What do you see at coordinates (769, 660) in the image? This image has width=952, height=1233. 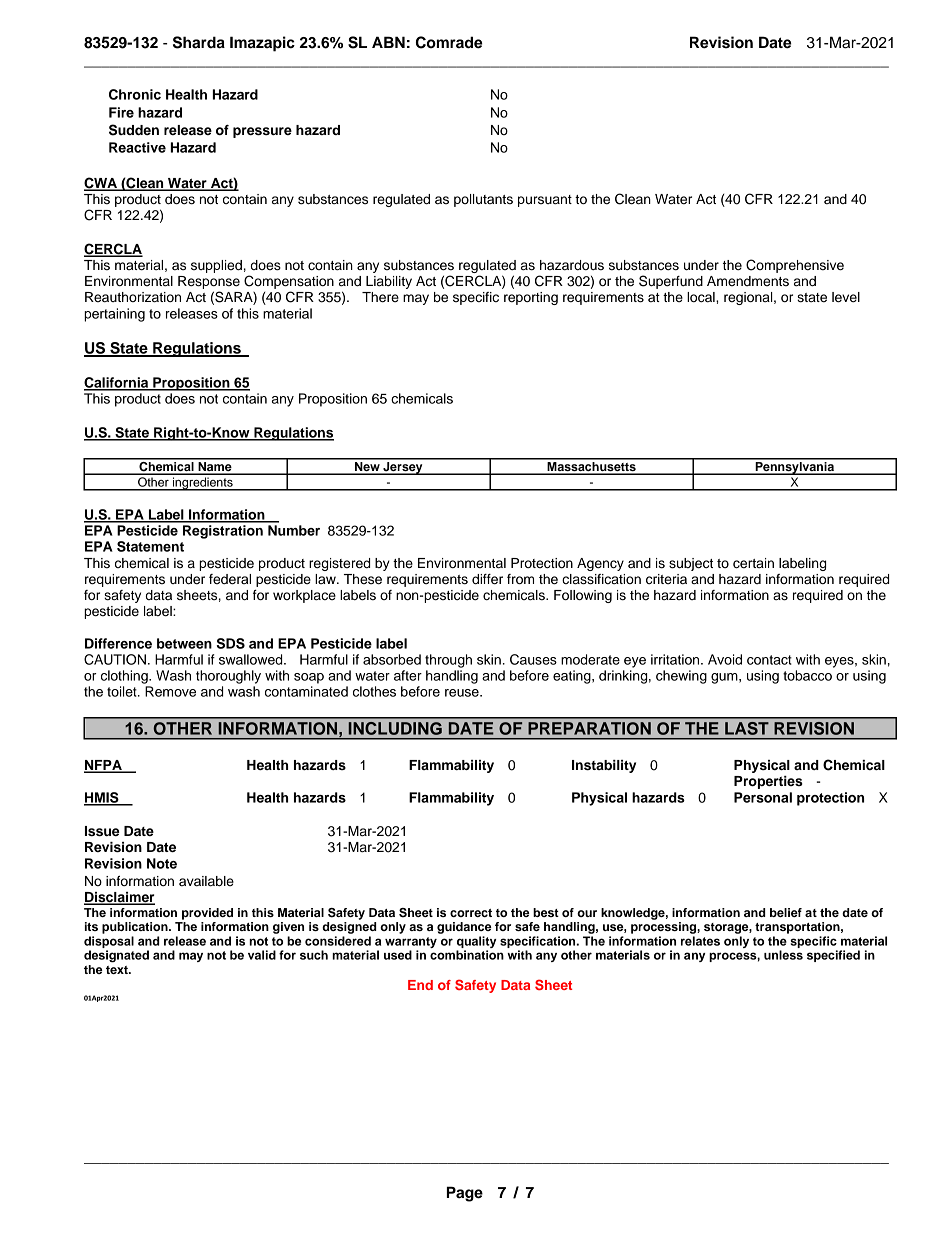 I see `contact` at bounding box center [769, 660].
